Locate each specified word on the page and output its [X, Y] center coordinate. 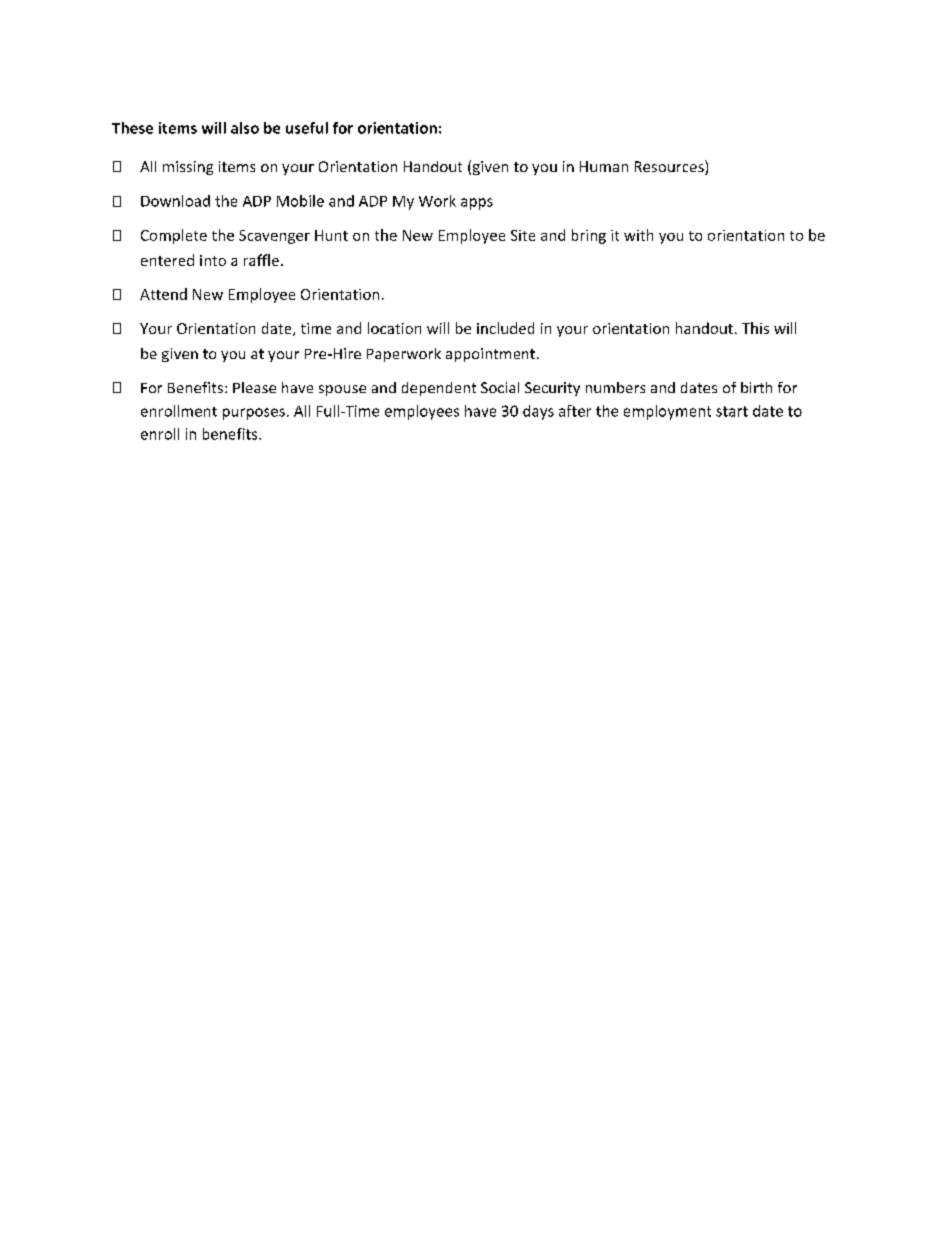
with [638, 235]
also [245, 128]
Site [523, 235]
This [755, 328]
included [505, 328]
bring [589, 236]
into [213, 260]
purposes [254, 414]
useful [307, 128]
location [394, 328]
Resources [670, 167]
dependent [439, 389]
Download [175, 201]
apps [477, 204]
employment [667, 412]
